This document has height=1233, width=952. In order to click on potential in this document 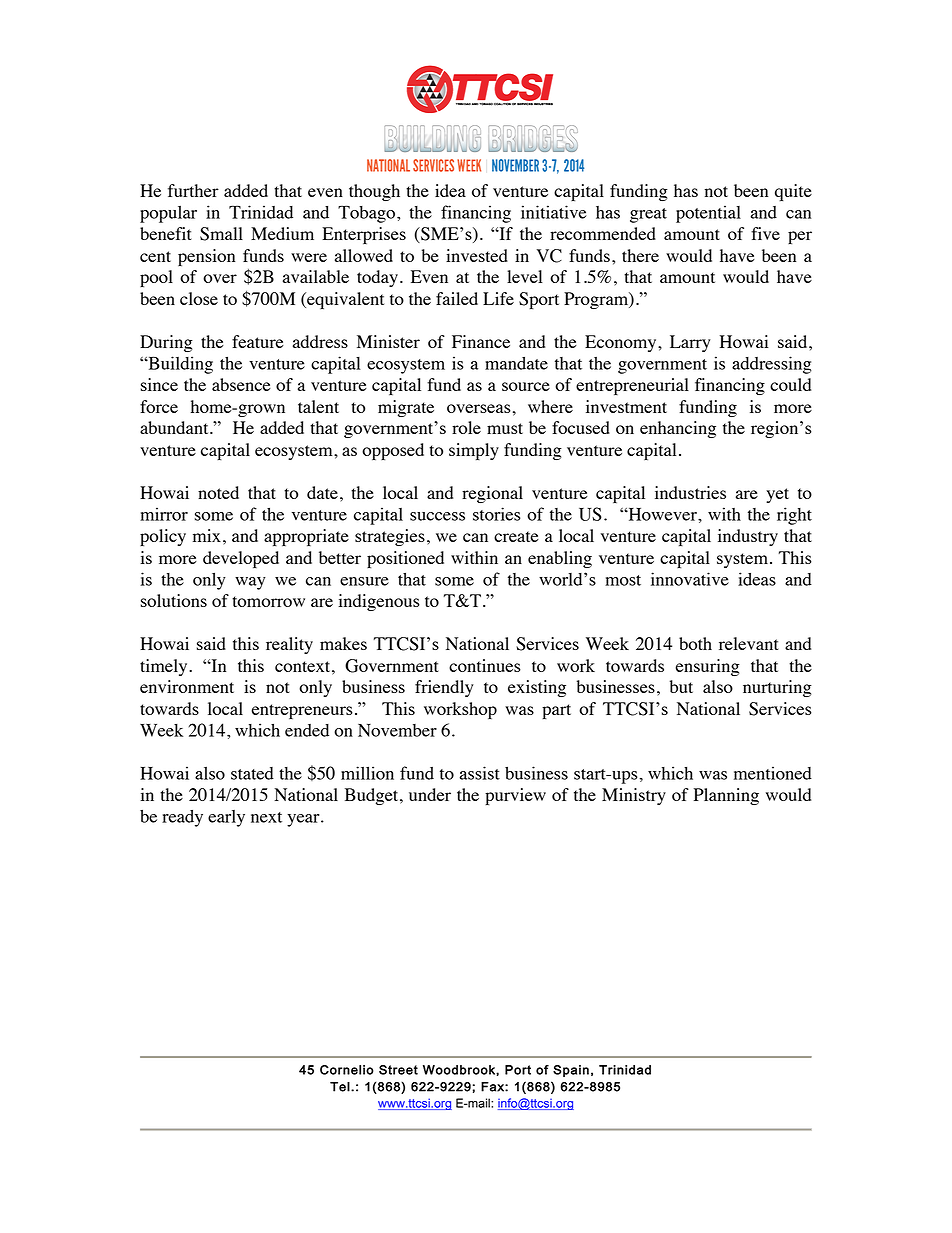, I will do `click(708, 214)`.
